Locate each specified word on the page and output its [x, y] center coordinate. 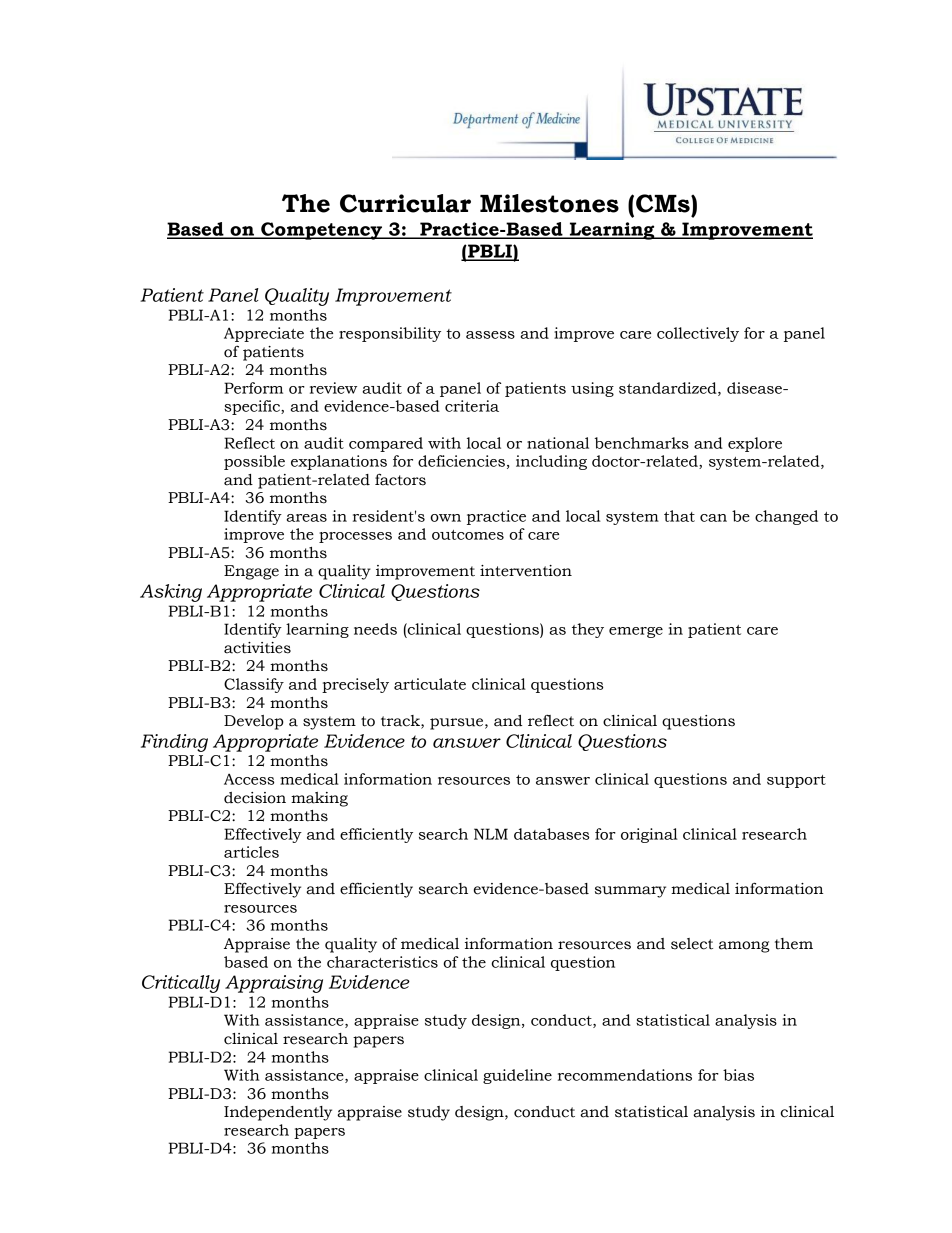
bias [738, 1075]
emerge [636, 632]
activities [257, 648]
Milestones [549, 203]
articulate [430, 684]
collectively [698, 334]
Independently [278, 1113]
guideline [517, 1076]
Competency [321, 231]
